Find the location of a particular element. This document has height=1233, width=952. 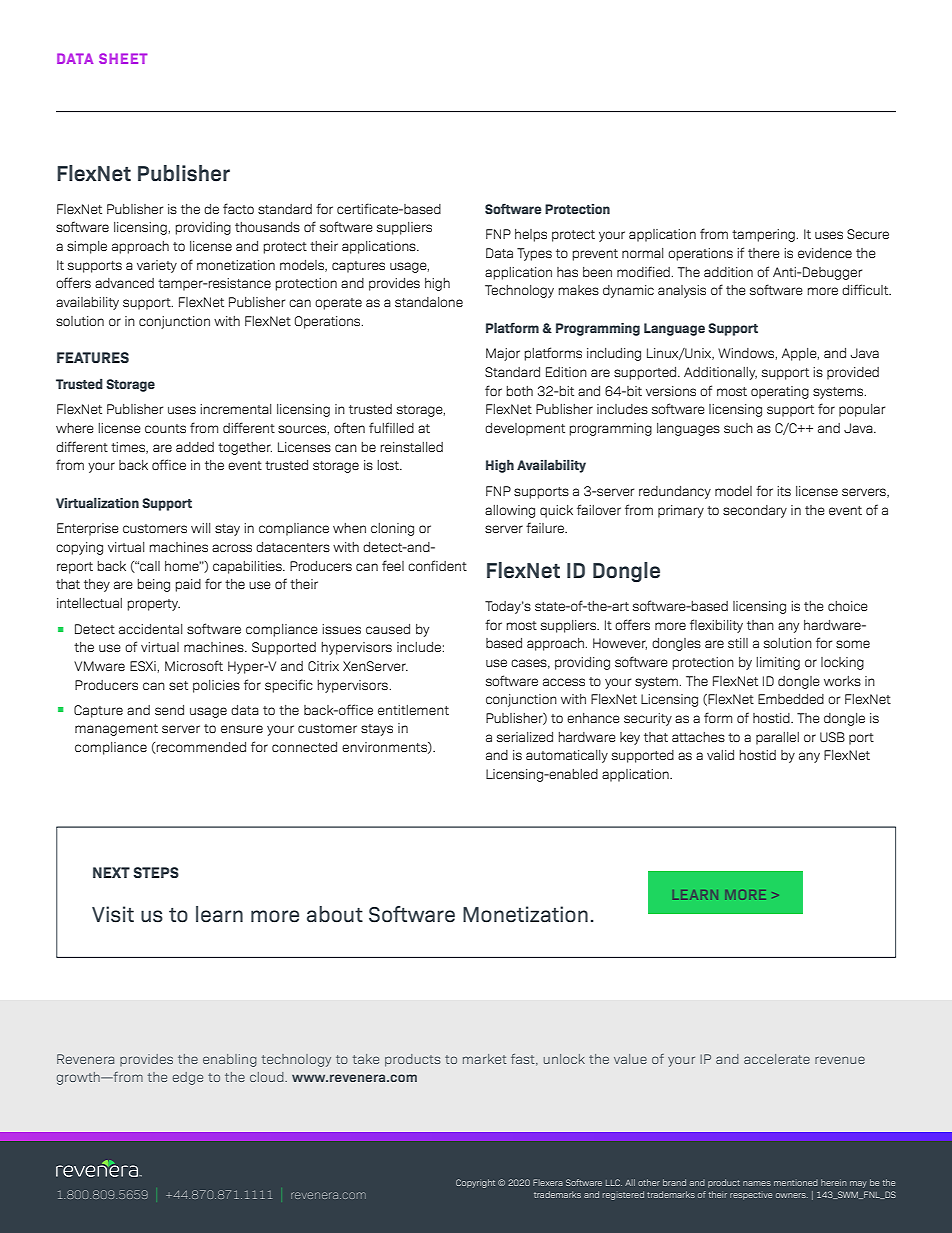

operating is located at coordinates (780, 392).
